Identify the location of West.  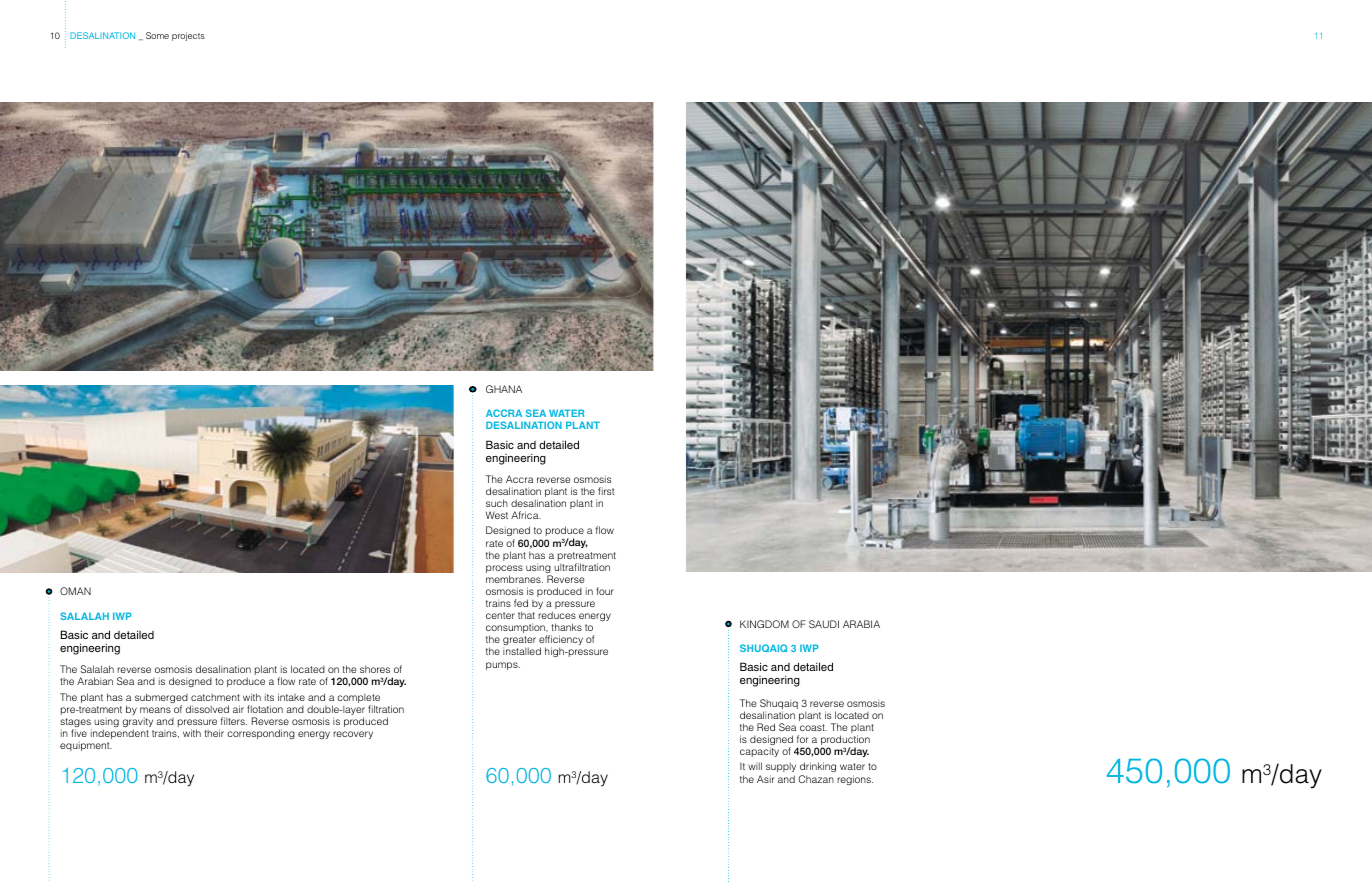
(497, 515).
